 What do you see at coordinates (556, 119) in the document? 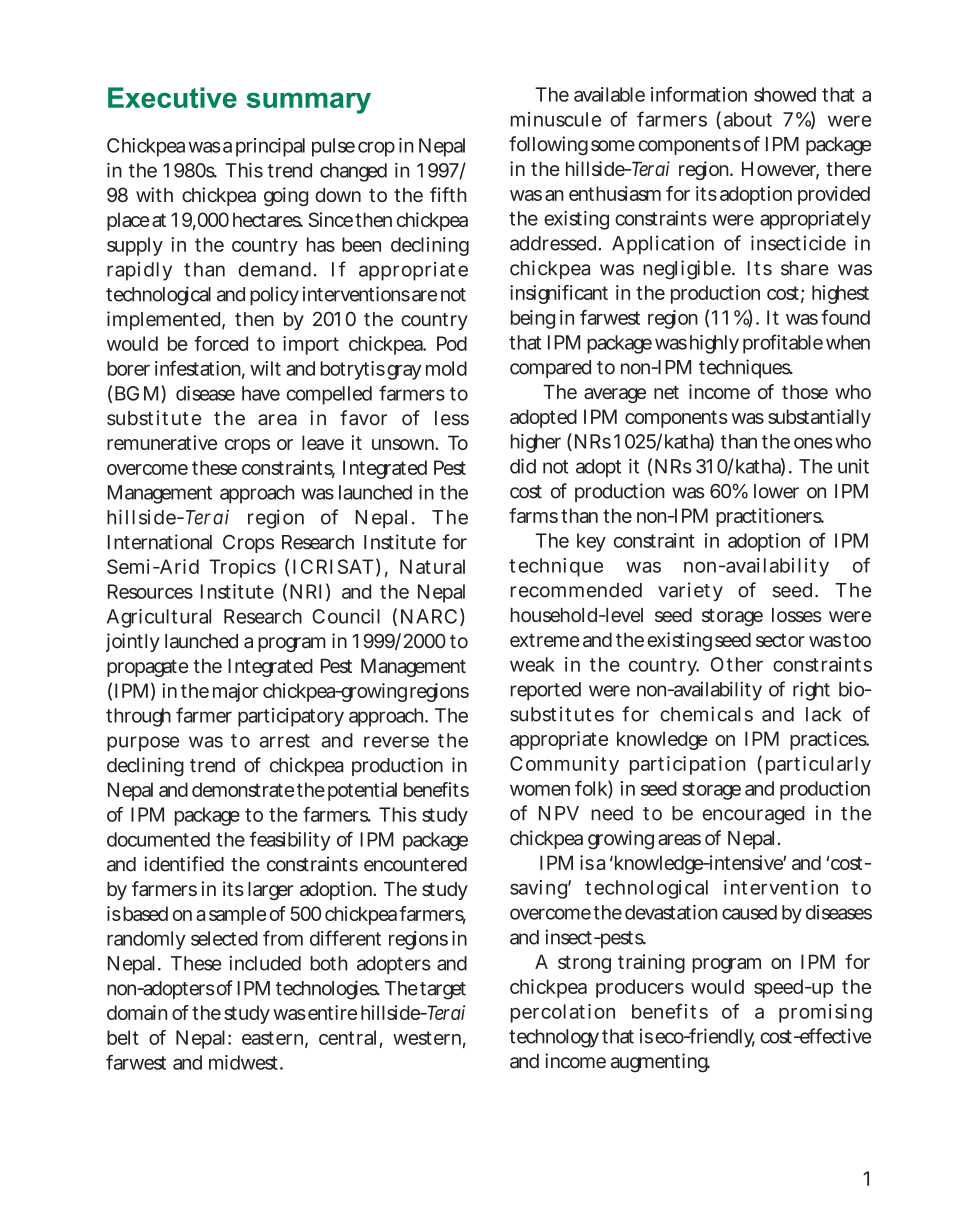
I see `minuscule` at bounding box center [556, 119].
